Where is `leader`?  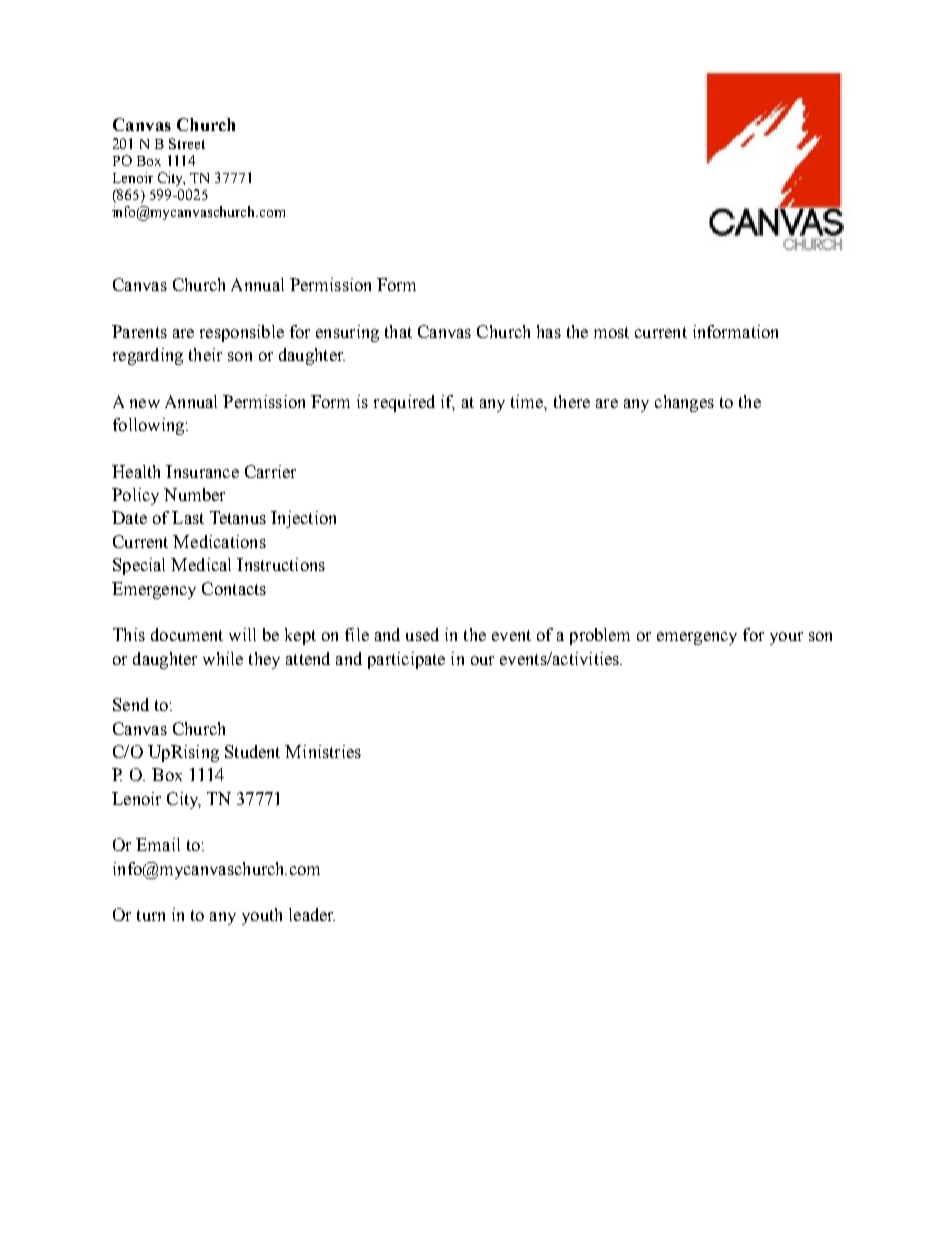 leader is located at coordinates (312, 914).
